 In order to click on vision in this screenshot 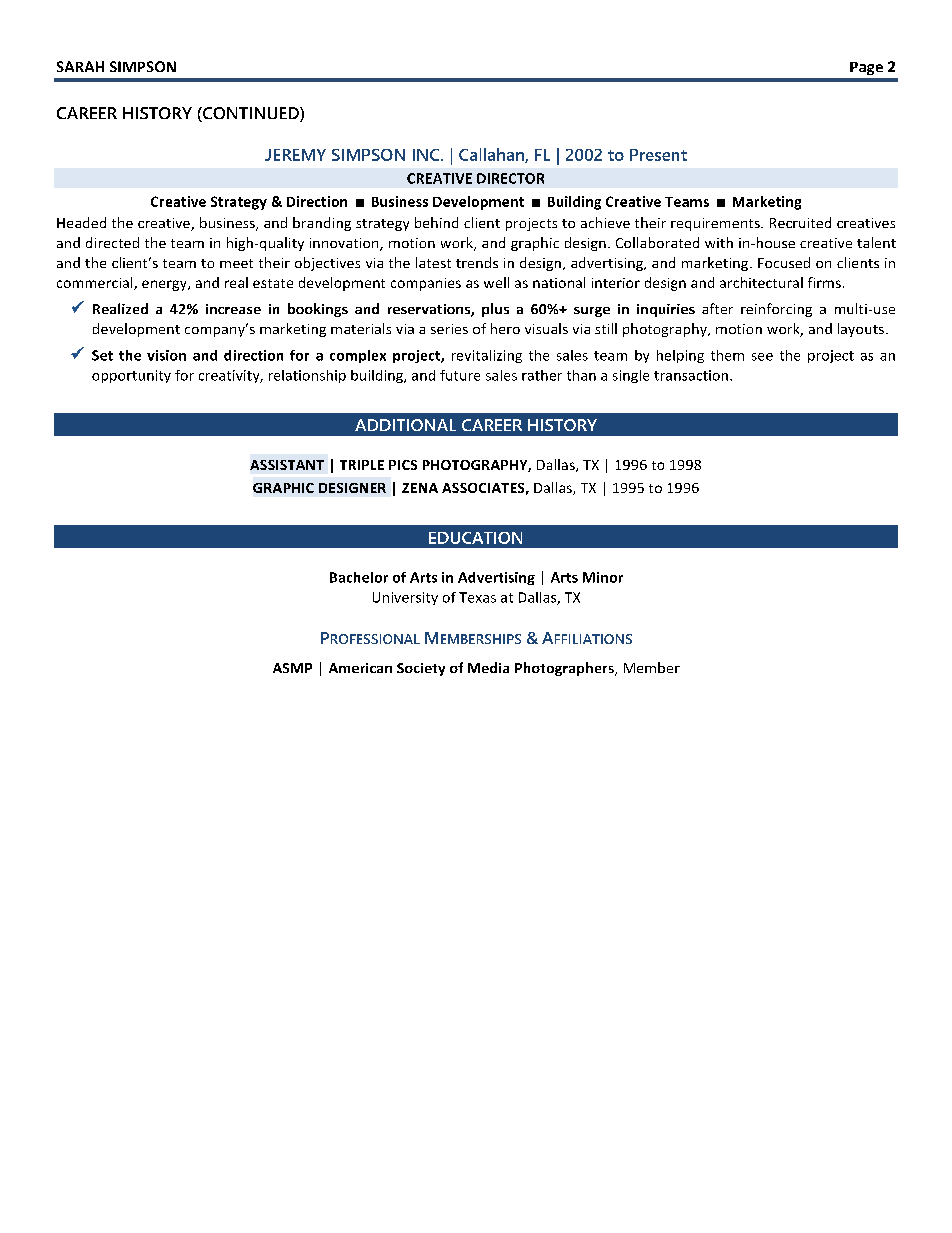, I will do `click(166, 355)`.
